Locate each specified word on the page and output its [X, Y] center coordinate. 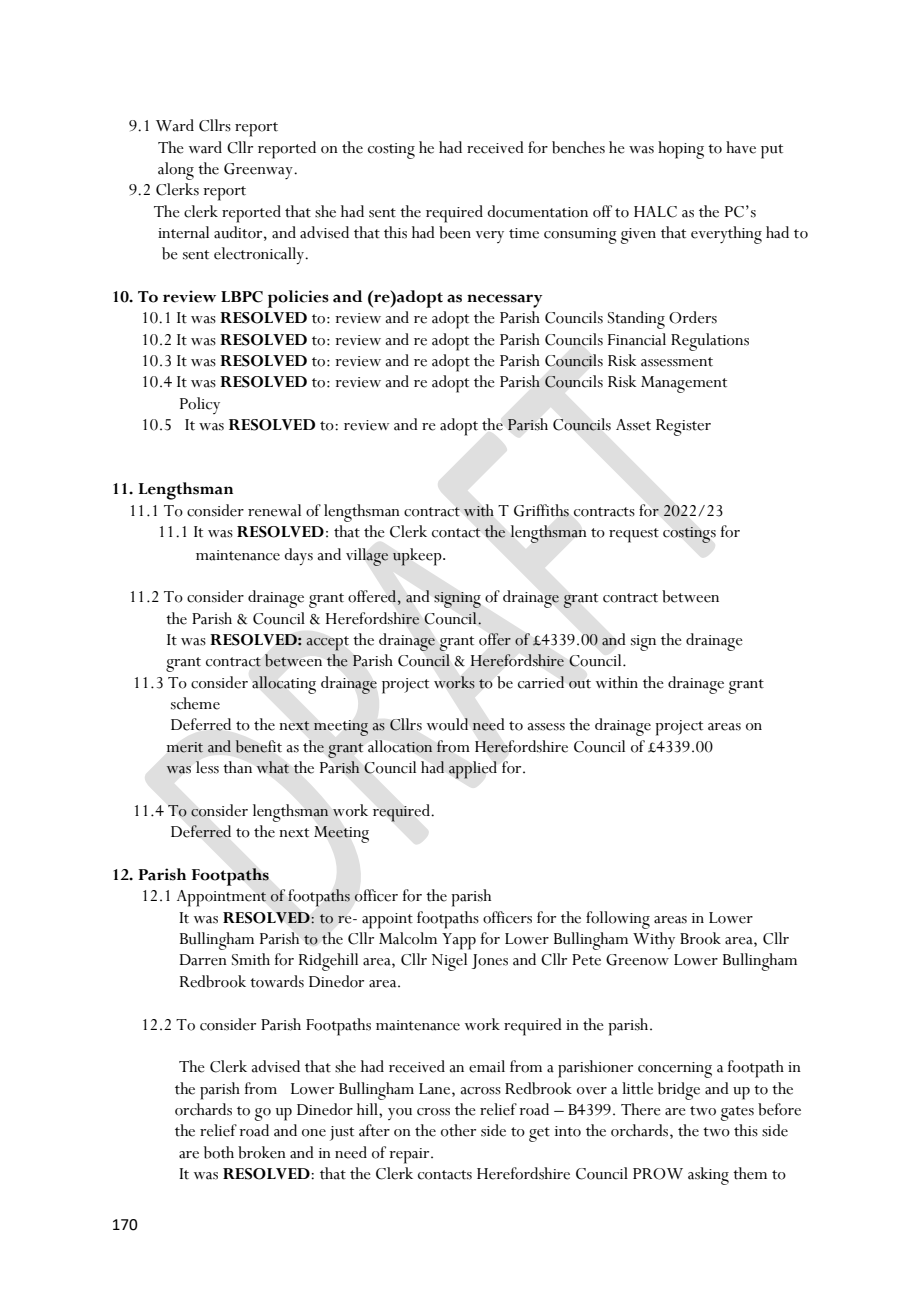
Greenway [259, 171]
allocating [284, 685]
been [455, 232]
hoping [681, 150]
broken [262, 1152]
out [580, 684]
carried [541, 682]
